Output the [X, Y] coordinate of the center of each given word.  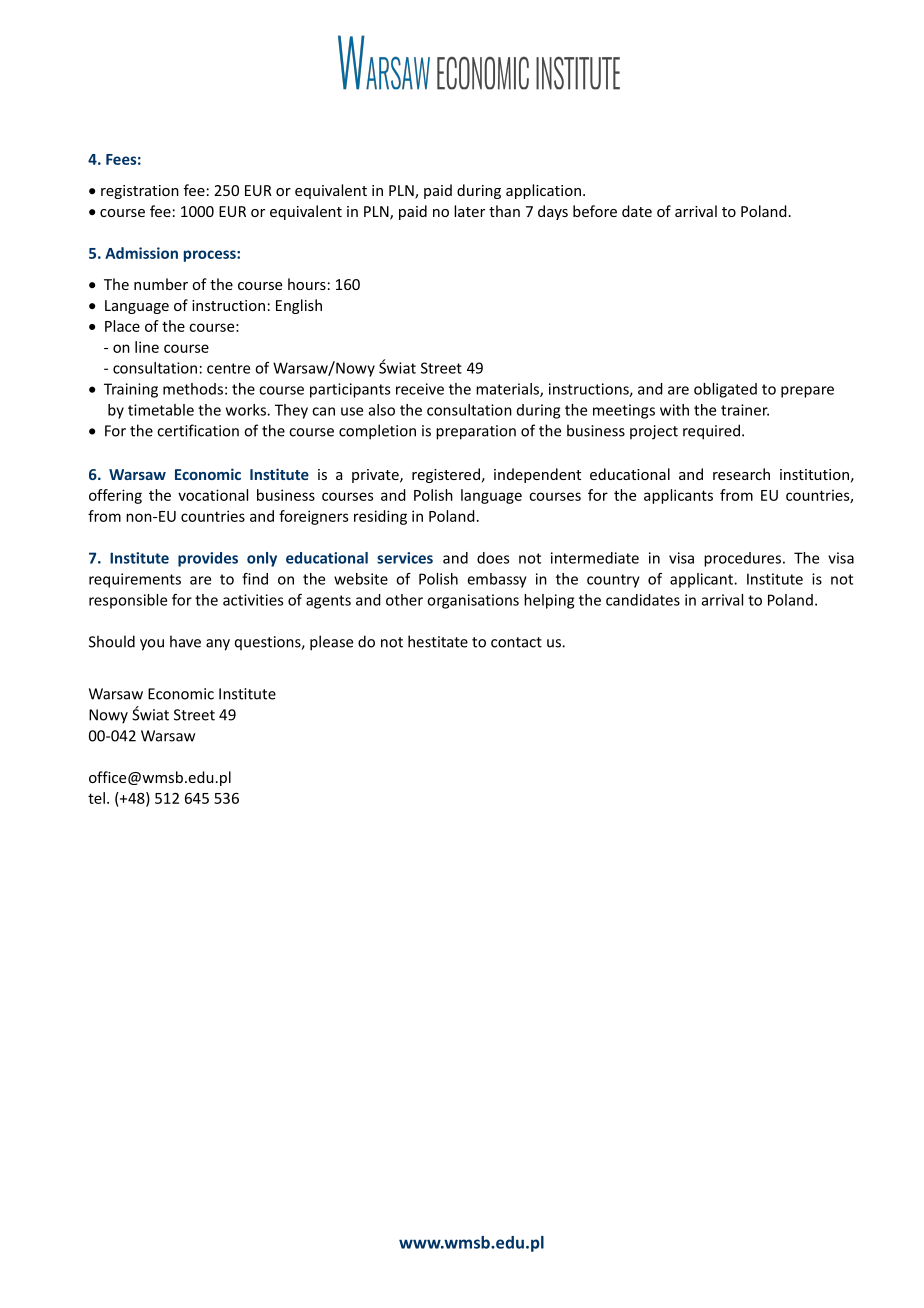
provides [208, 559]
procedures [742, 559]
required [711, 432]
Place [122, 326]
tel [96, 798]
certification [198, 430]
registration [140, 192]
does [493, 558]
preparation [476, 432]
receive [420, 389]
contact [516, 642]
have [185, 641]
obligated [725, 390]
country [613, 581]
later [469, 211]
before [595, 211]
